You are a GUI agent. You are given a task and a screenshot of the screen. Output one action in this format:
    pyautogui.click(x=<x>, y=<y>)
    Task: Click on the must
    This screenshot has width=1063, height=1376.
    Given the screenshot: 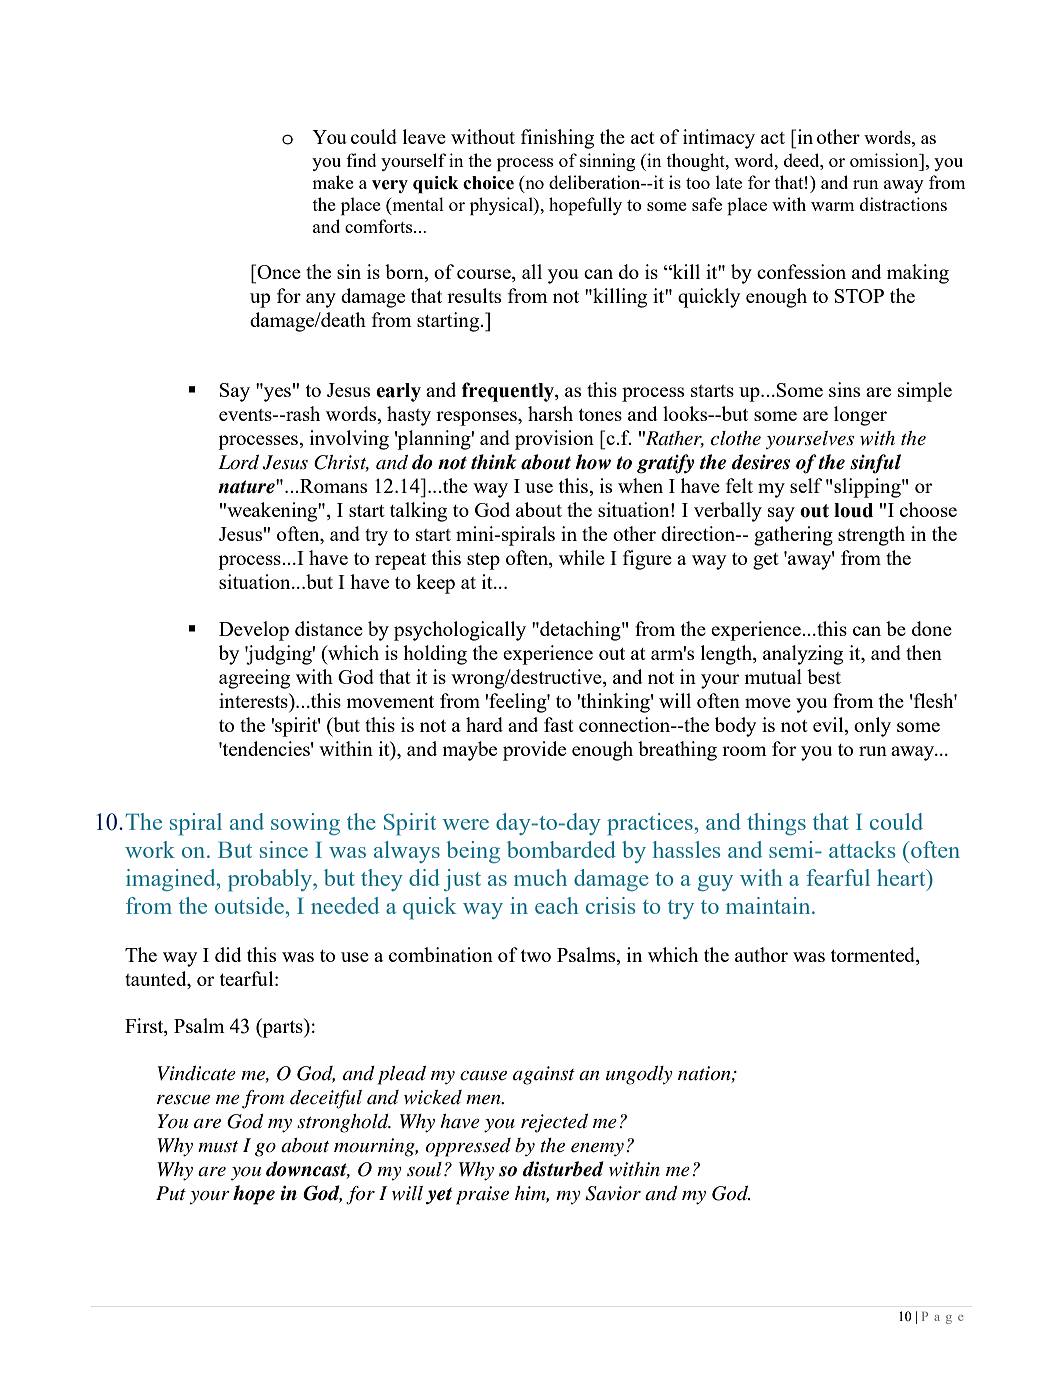 What is the action you would take?
    pyautogui.click(x=218, y=1147)
